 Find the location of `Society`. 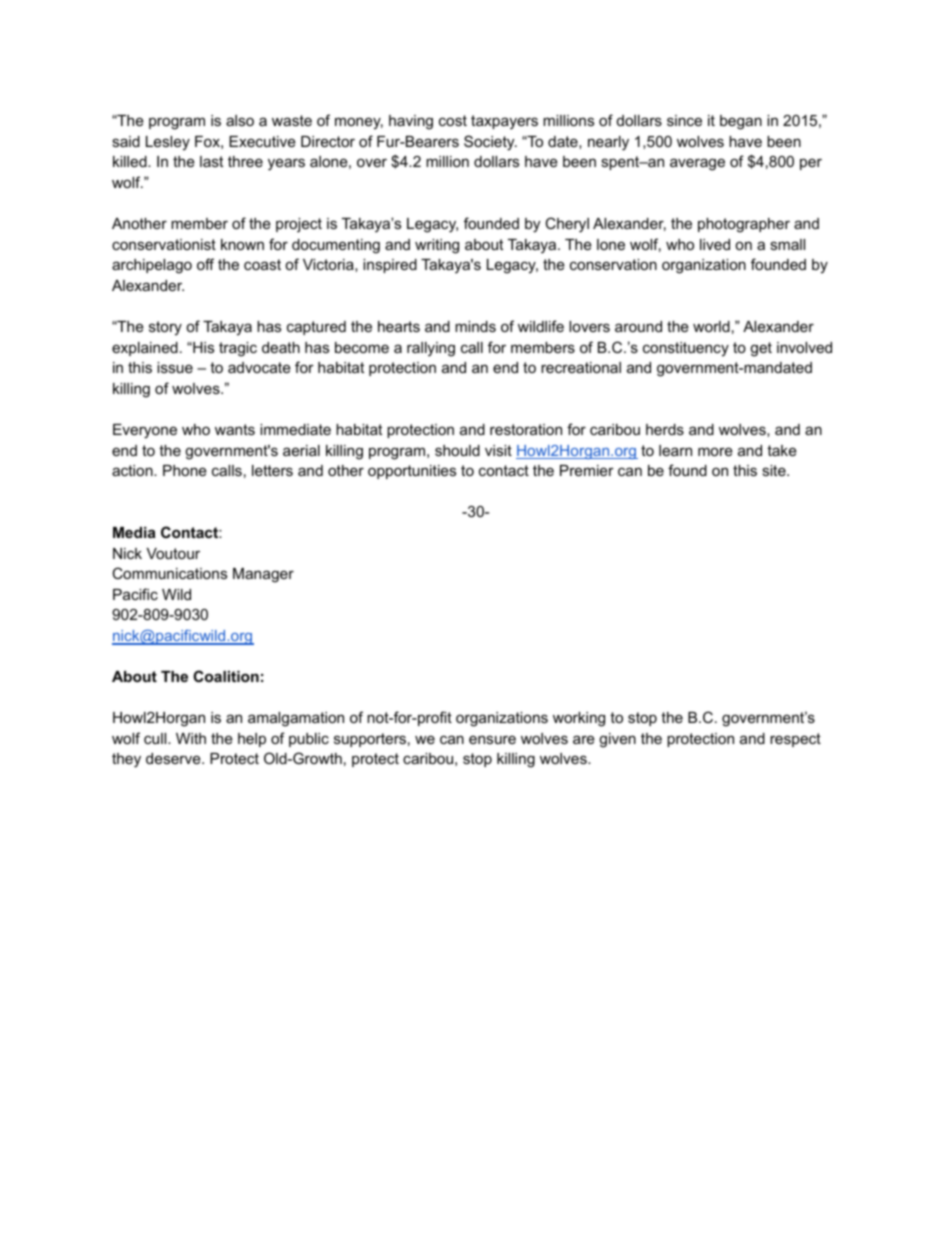

Society is located at coordinates (490, 143).
